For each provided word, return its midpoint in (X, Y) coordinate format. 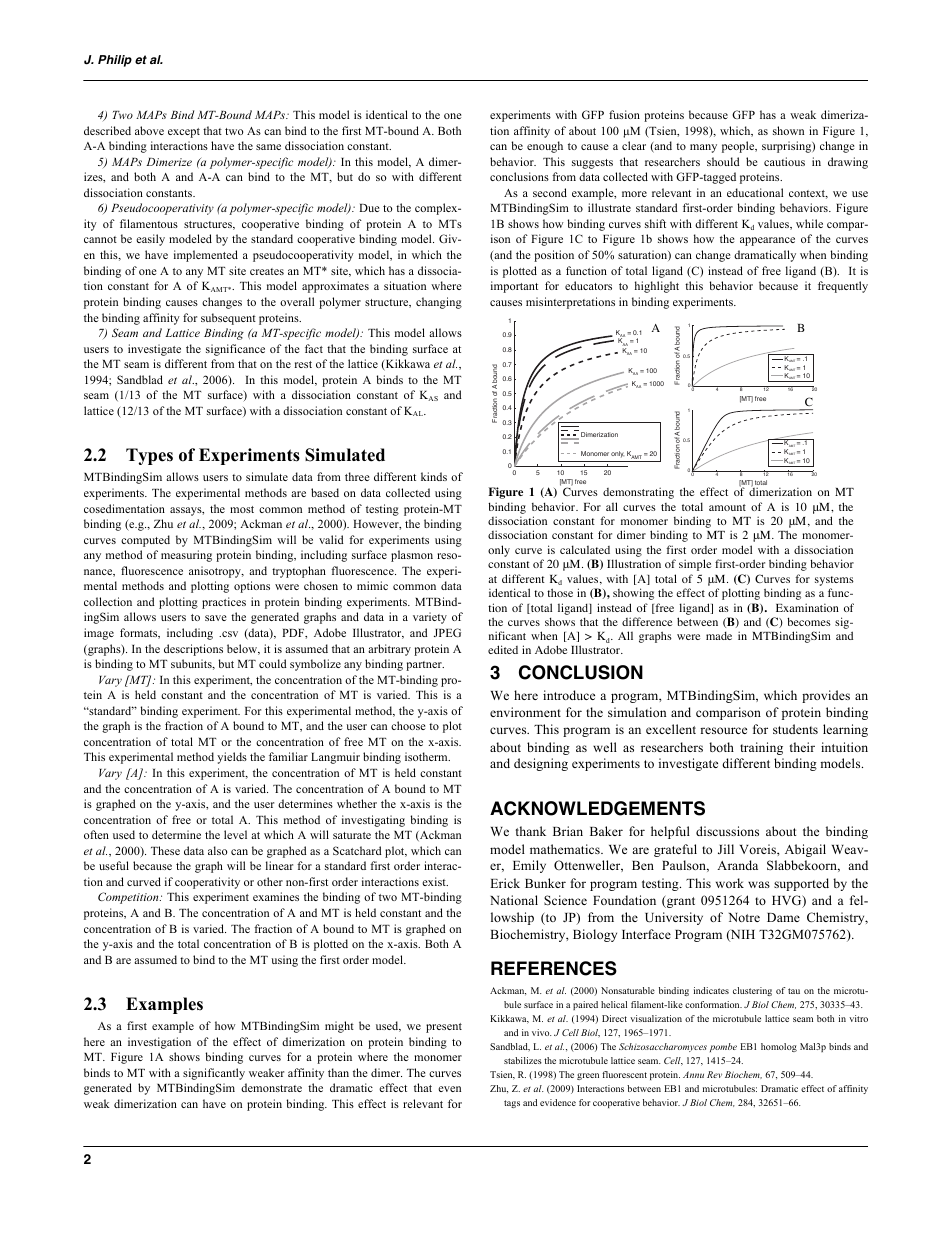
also (217, 850)
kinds (434, 476)
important (514, 287)
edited (503, 649)
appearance (767, 241)
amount (727, 507)
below (243, 649)
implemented (206, 256)
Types (149, 456)
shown (788, 130)
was (759, 884)
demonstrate (271, 1087)
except (184, 133)
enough (545, 147)
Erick (505, 883)
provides (826, 696)
